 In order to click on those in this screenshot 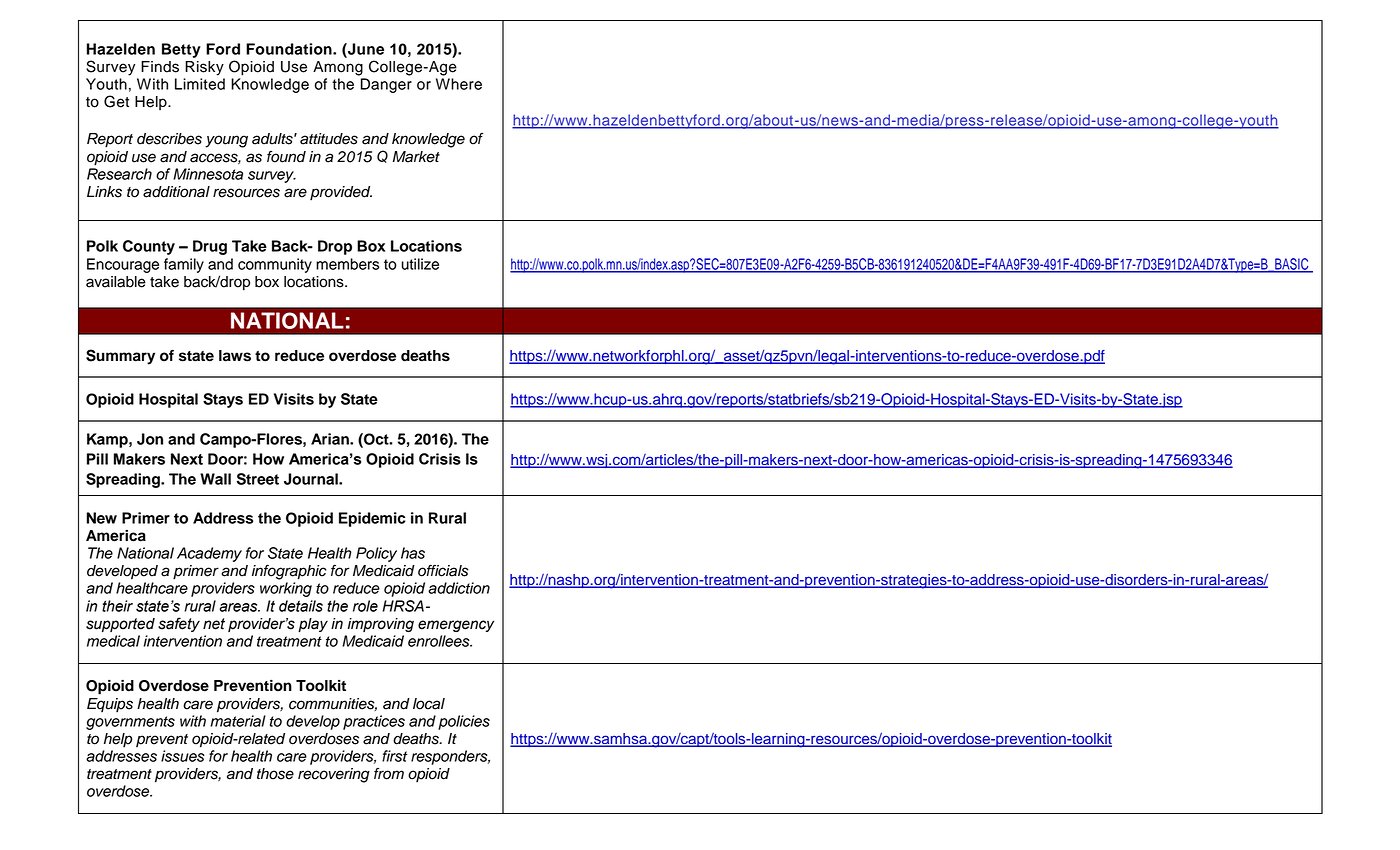, I will do `click(275, 774)`.
